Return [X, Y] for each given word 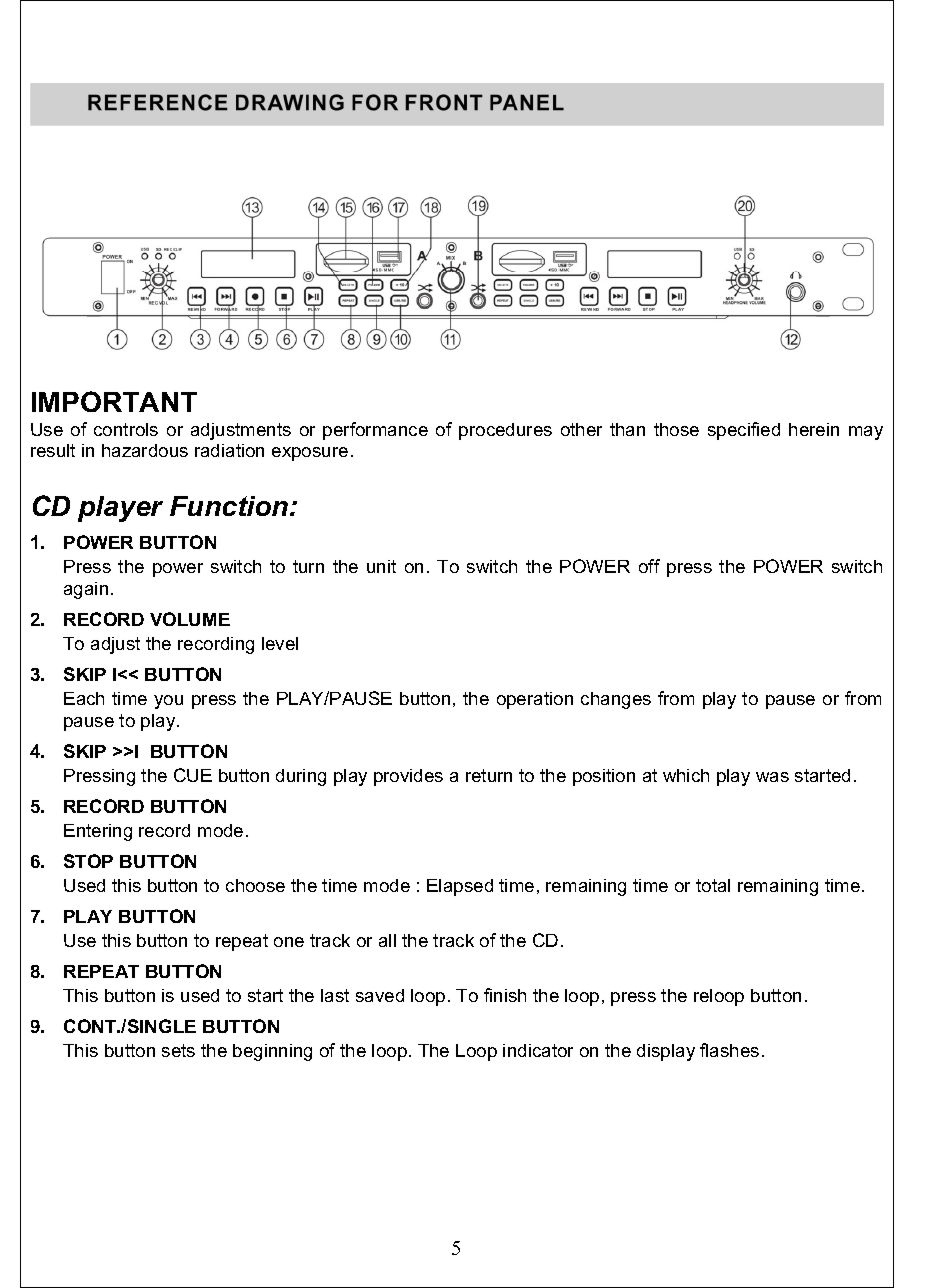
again [86, 590]
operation [535, 700]
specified [744, 431]
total [713, 885]
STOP [88, 861]
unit [381, 566]
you [168, 702]
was [772, 777]
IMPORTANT [114, 401]
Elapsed [460, 887]
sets [178, 1050]
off [649, 566]
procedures [505, 431]
